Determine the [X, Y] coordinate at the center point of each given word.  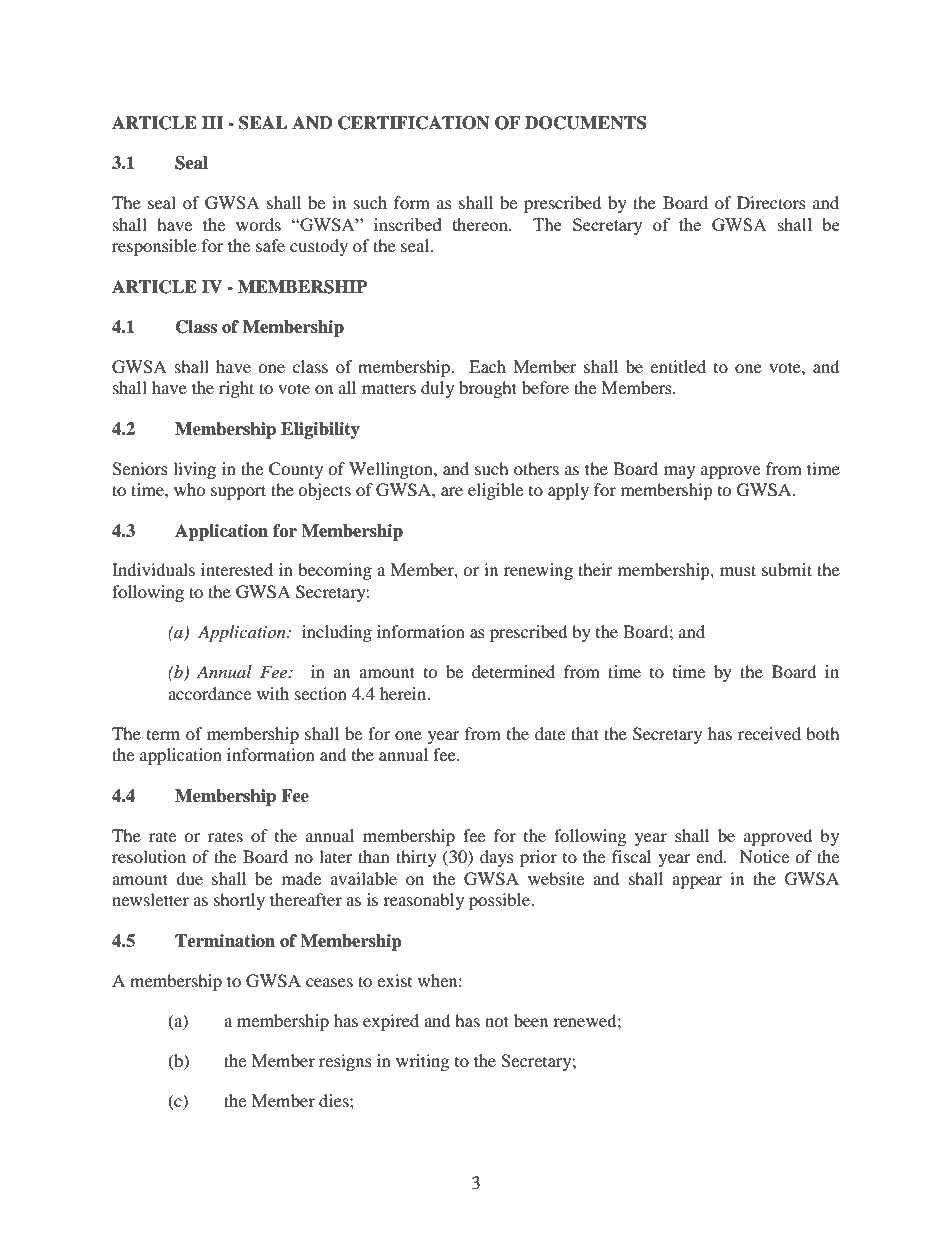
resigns [345, 1062]
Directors [771, 202]
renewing [538, 571]
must [738, 570]
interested [237, 569]
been [531, 1020]
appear [697, 882]
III [213, 122]
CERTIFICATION [414, 123]
